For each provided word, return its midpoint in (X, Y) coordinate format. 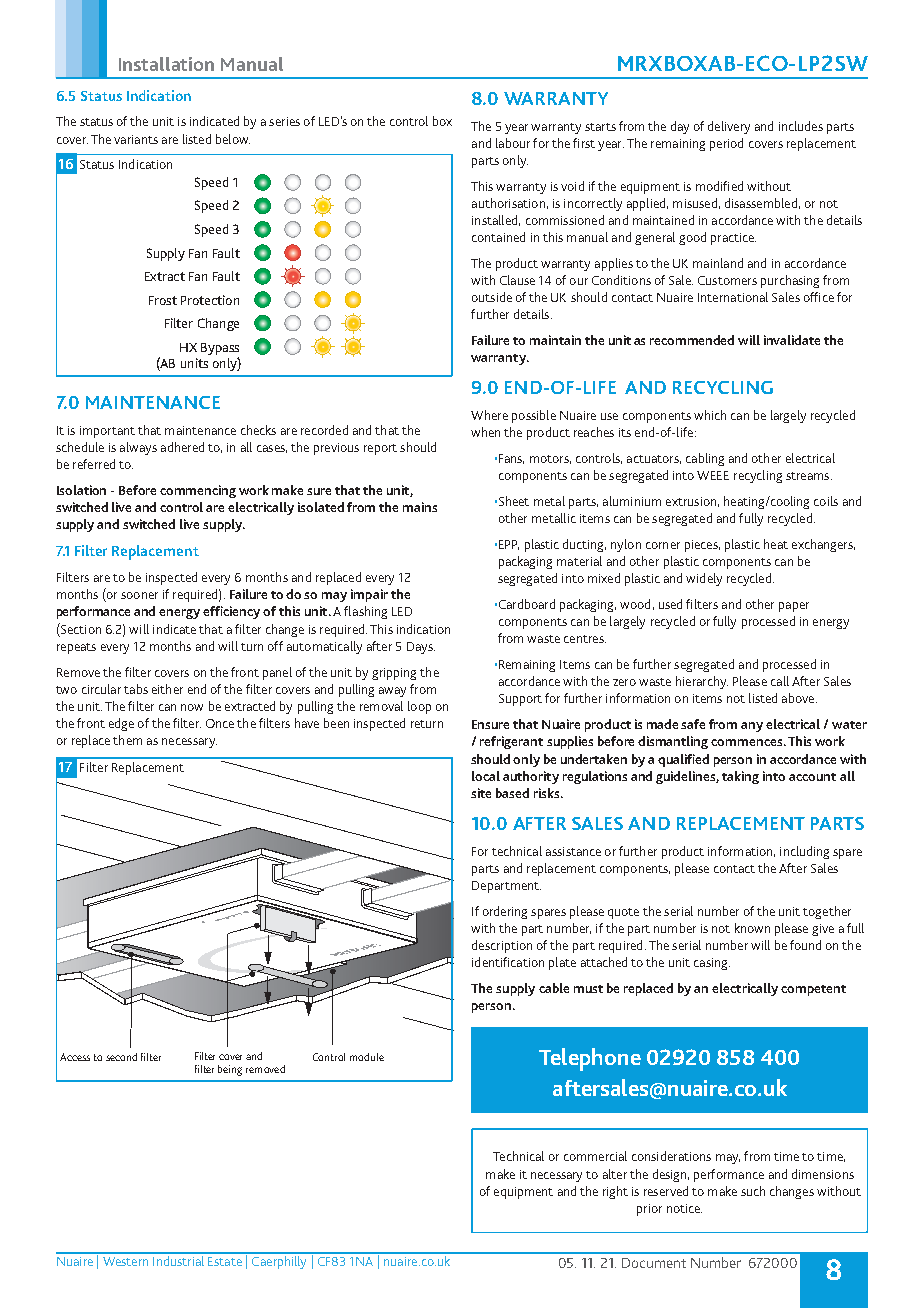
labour (513, 143)
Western (125, 1261)
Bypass (220, 350)
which (710, 415)
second (121, 1057)
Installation (166, 64)
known (752, 928)
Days (421, 648)
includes (801, 126)
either (167, 689)
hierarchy (702, 682)
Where (489, 415)
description (502, 946)
